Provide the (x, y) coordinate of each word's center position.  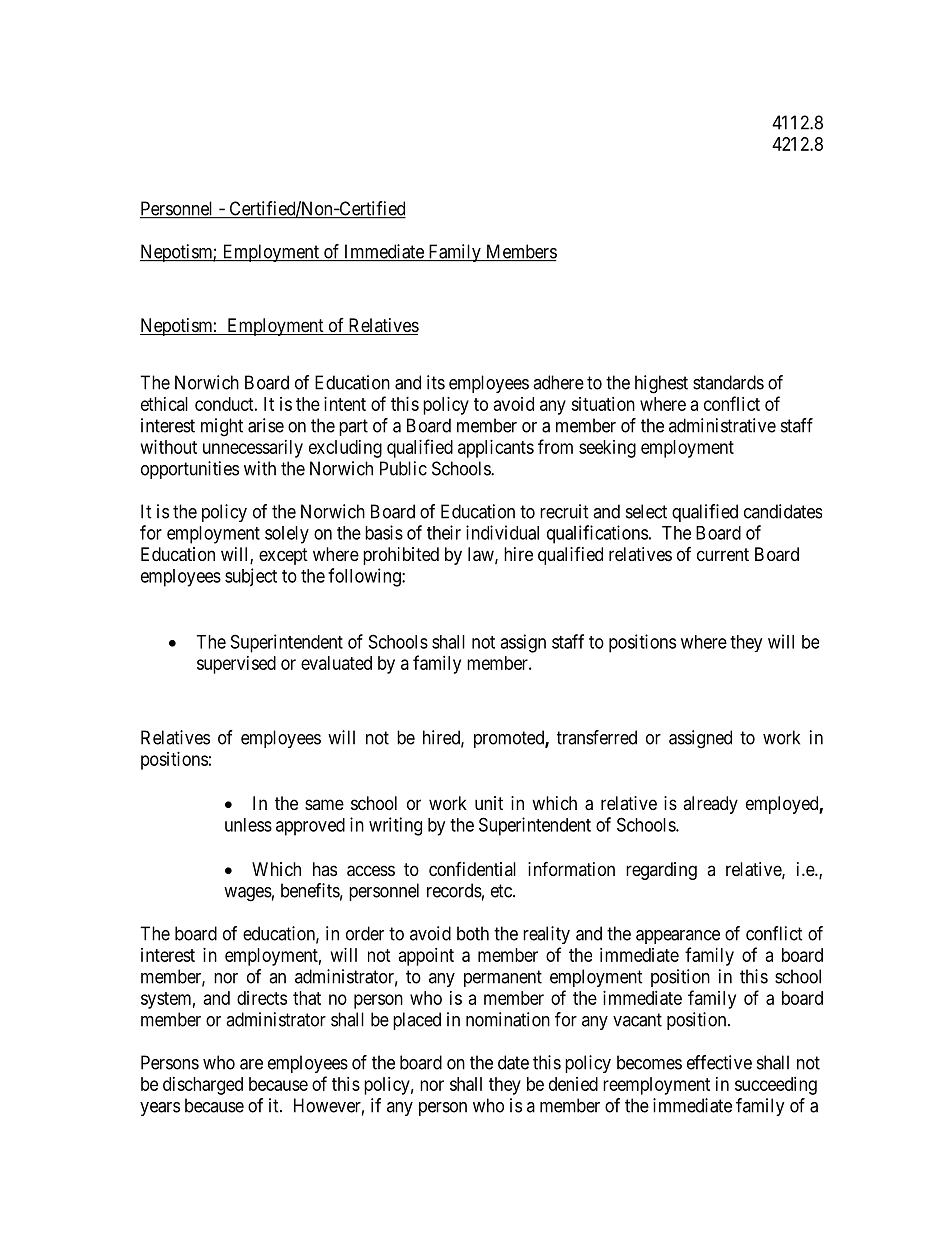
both (473, 933)
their (444, 532)
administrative (722, 425)
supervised (236, 665)
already (710, 805)
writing (395, 826)
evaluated (336, 663)
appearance (678, 937)
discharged (203, 1086)
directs (262, 998)
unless (248, 825)
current (723, 554)
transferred (597, 737)
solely (287, 535)
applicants (496, 449)
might (222, 427)
